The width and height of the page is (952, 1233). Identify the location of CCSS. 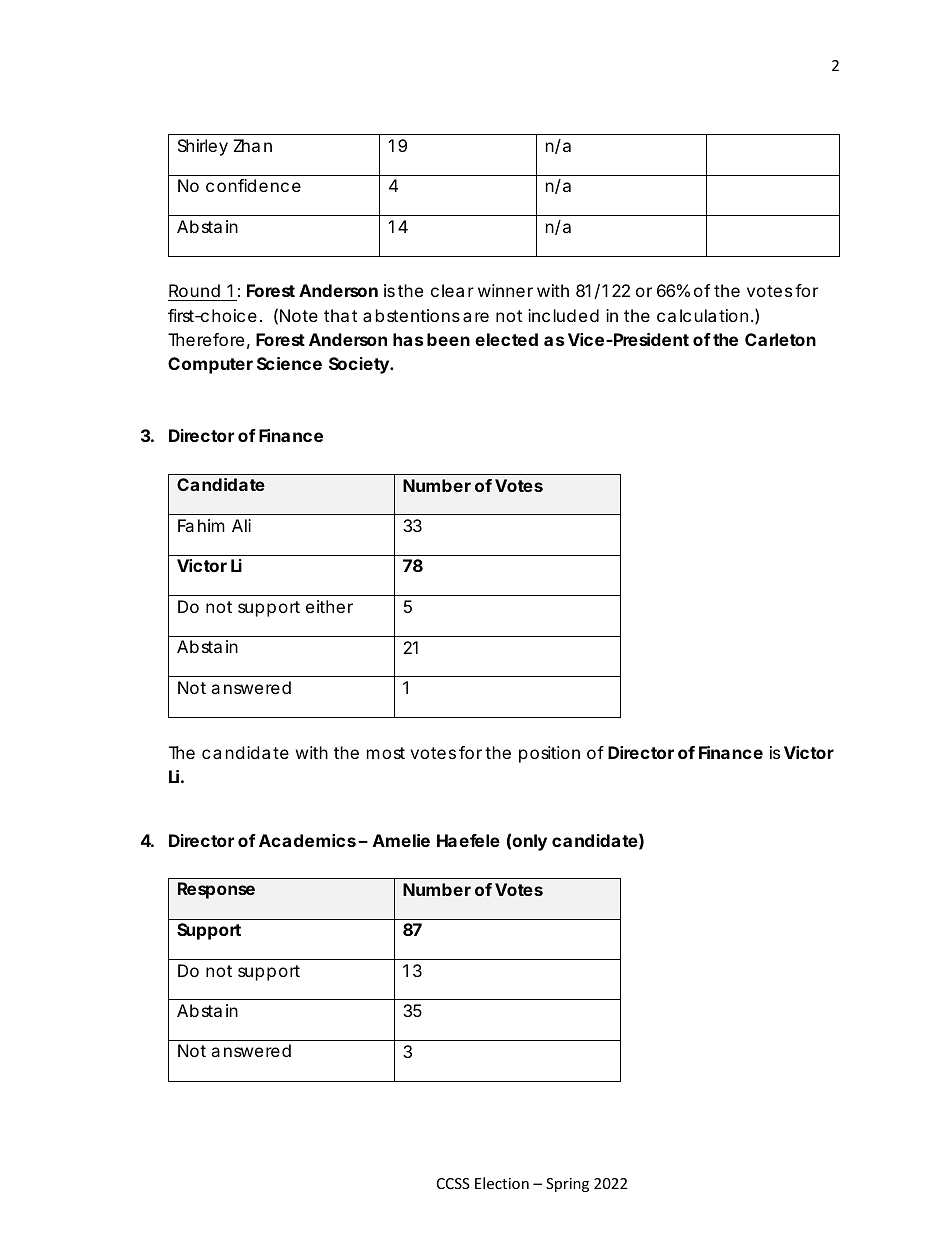
(453, 1183).
